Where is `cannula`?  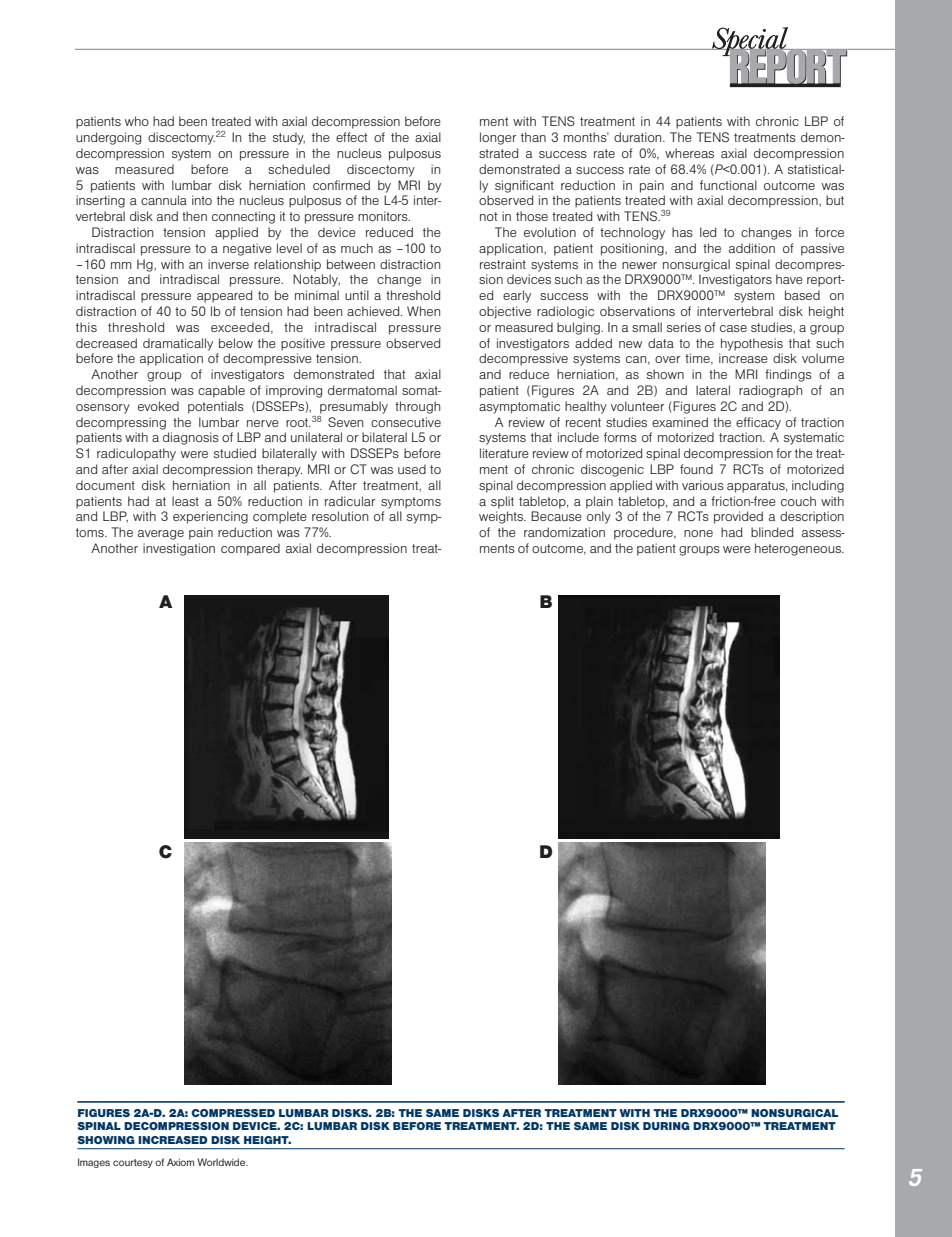
cannula is located at coordinates (164, 200).
